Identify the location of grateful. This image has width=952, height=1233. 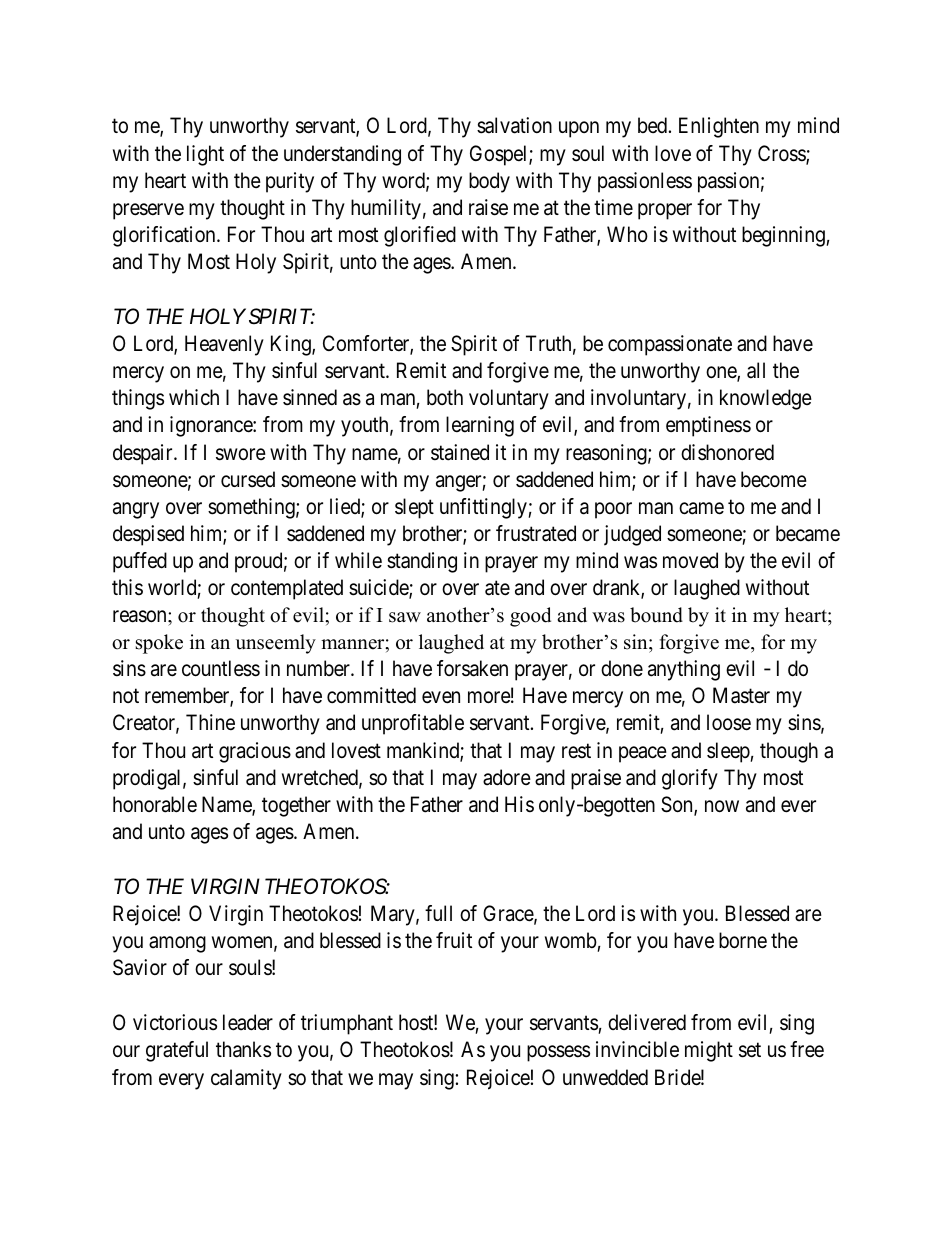
(177, 1051).
